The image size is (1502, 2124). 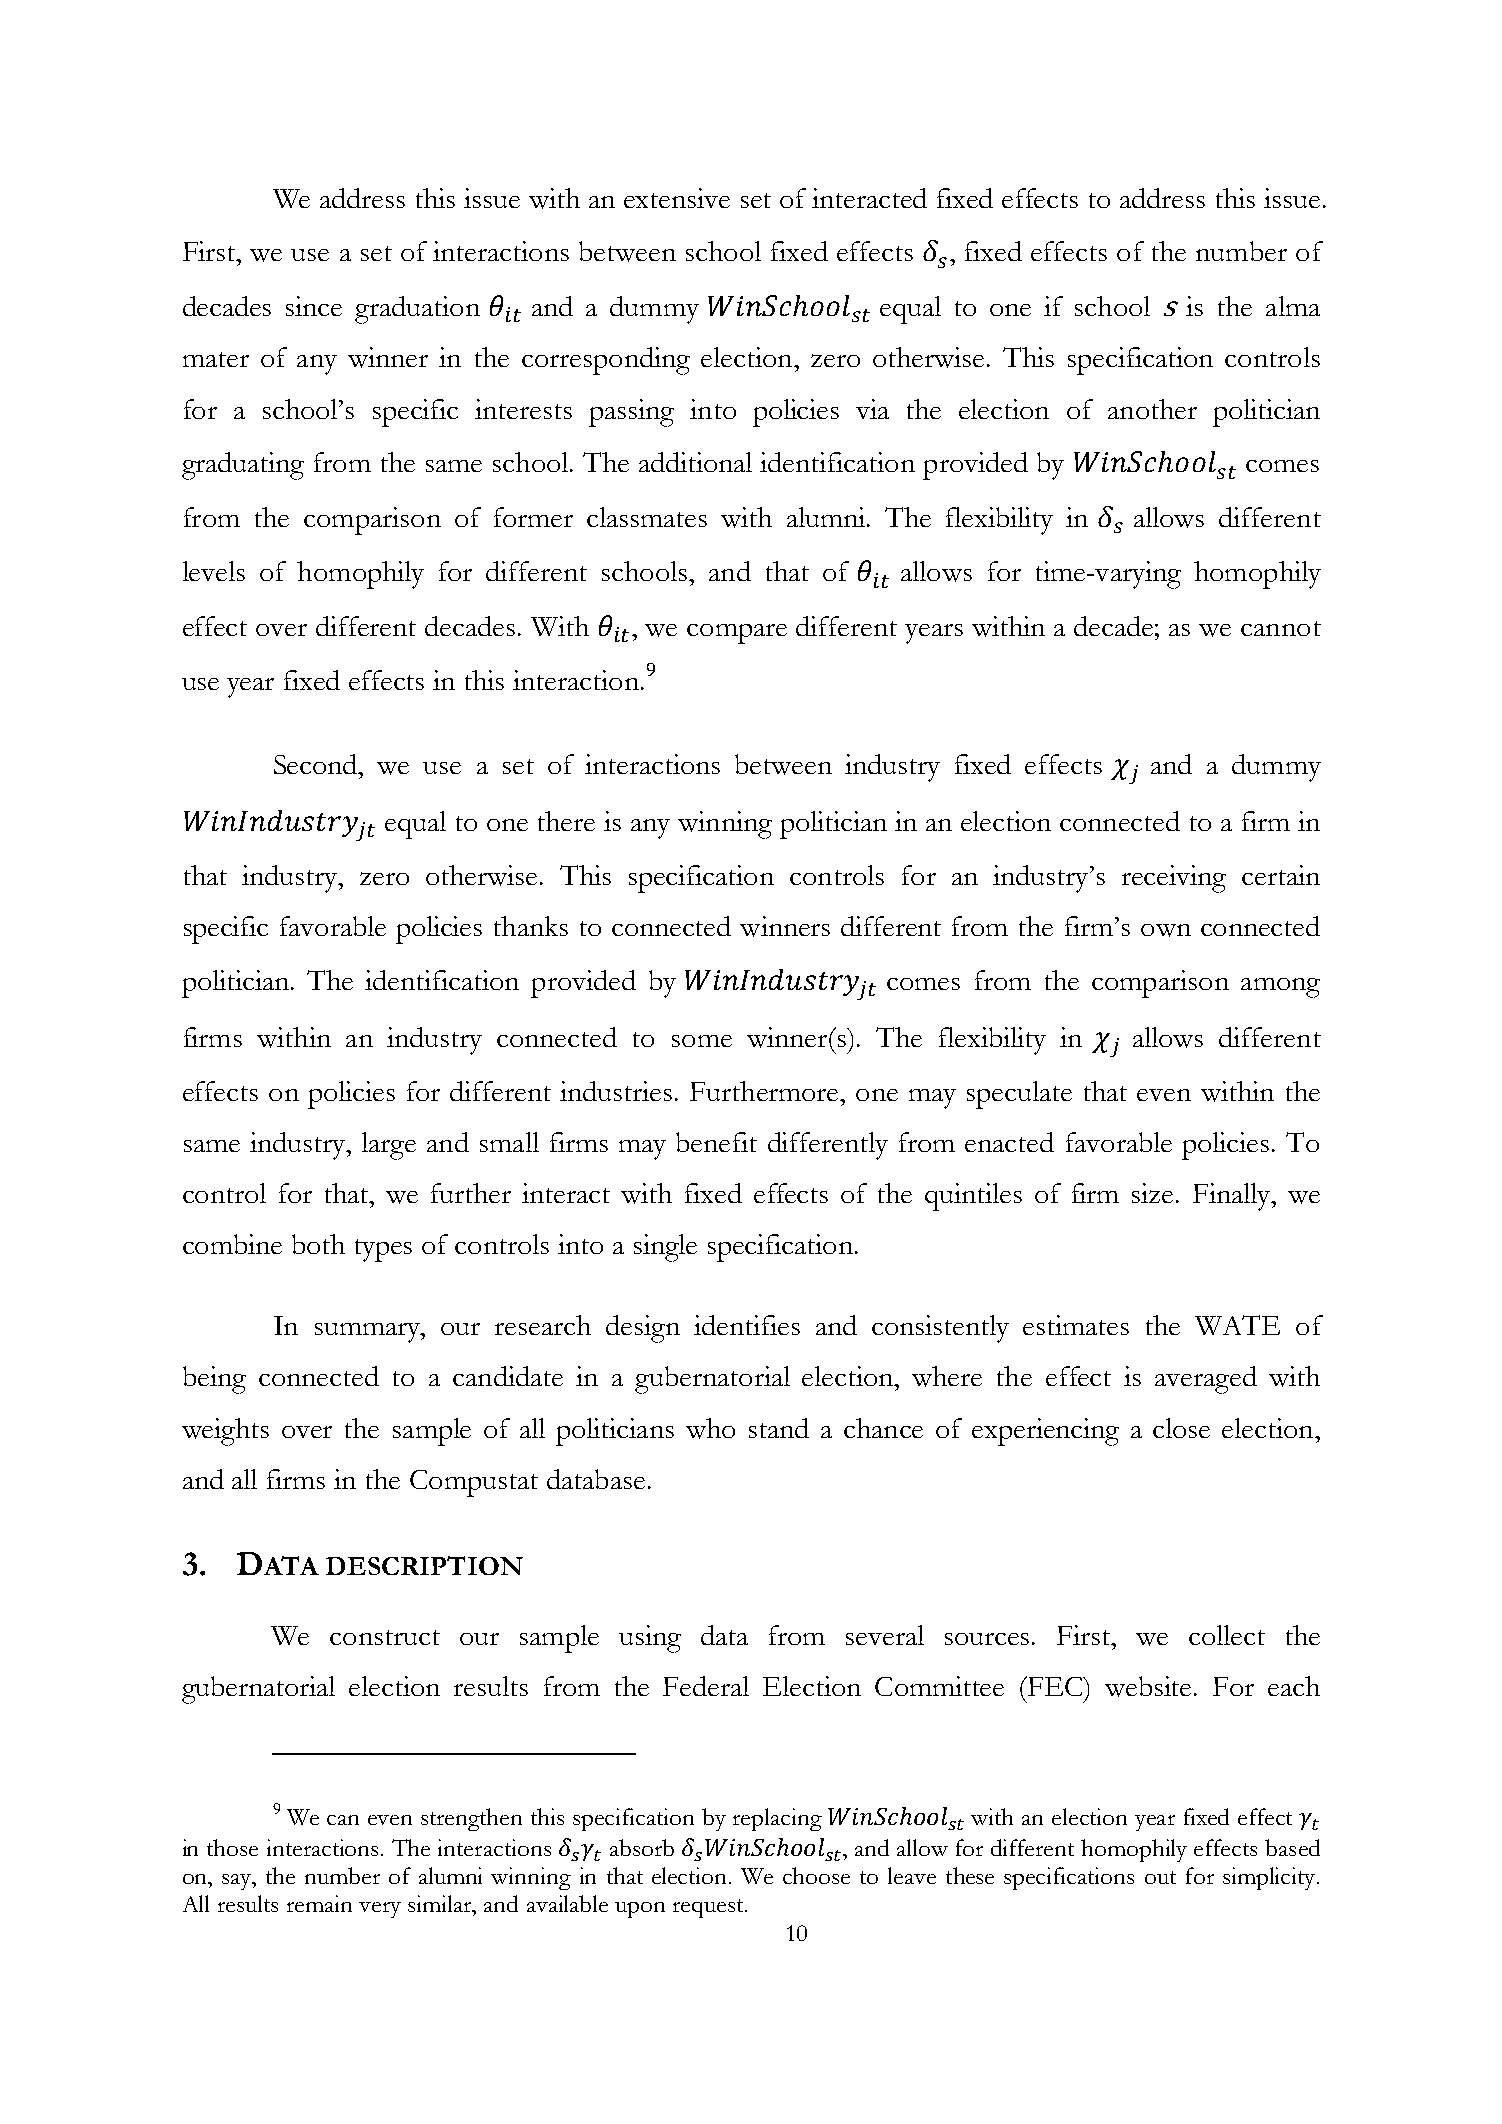 I want to click on since, so click(x=314, y=306).
